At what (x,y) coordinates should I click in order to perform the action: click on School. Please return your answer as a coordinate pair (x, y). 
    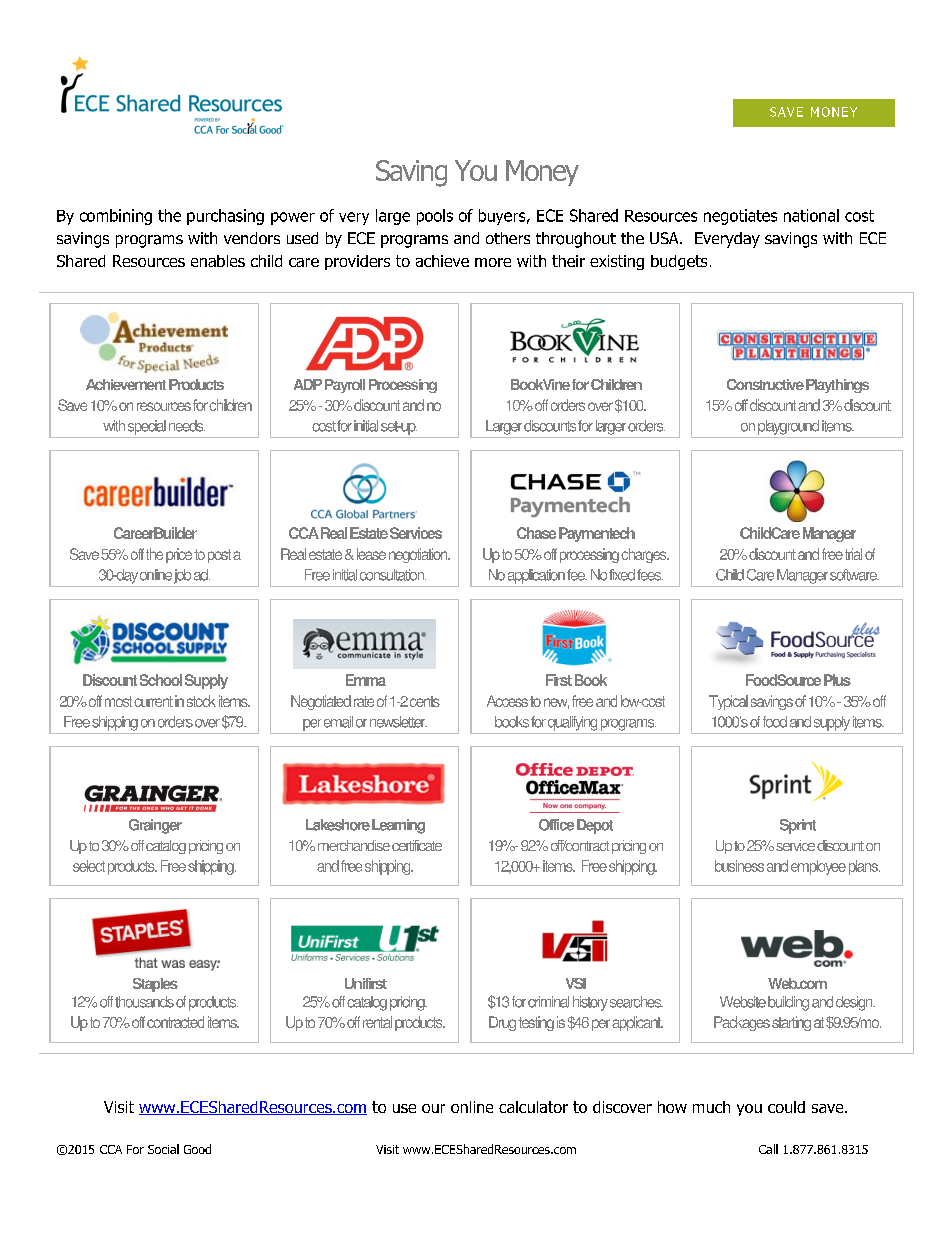
    Looking at the image, I should click on (161, 680).
